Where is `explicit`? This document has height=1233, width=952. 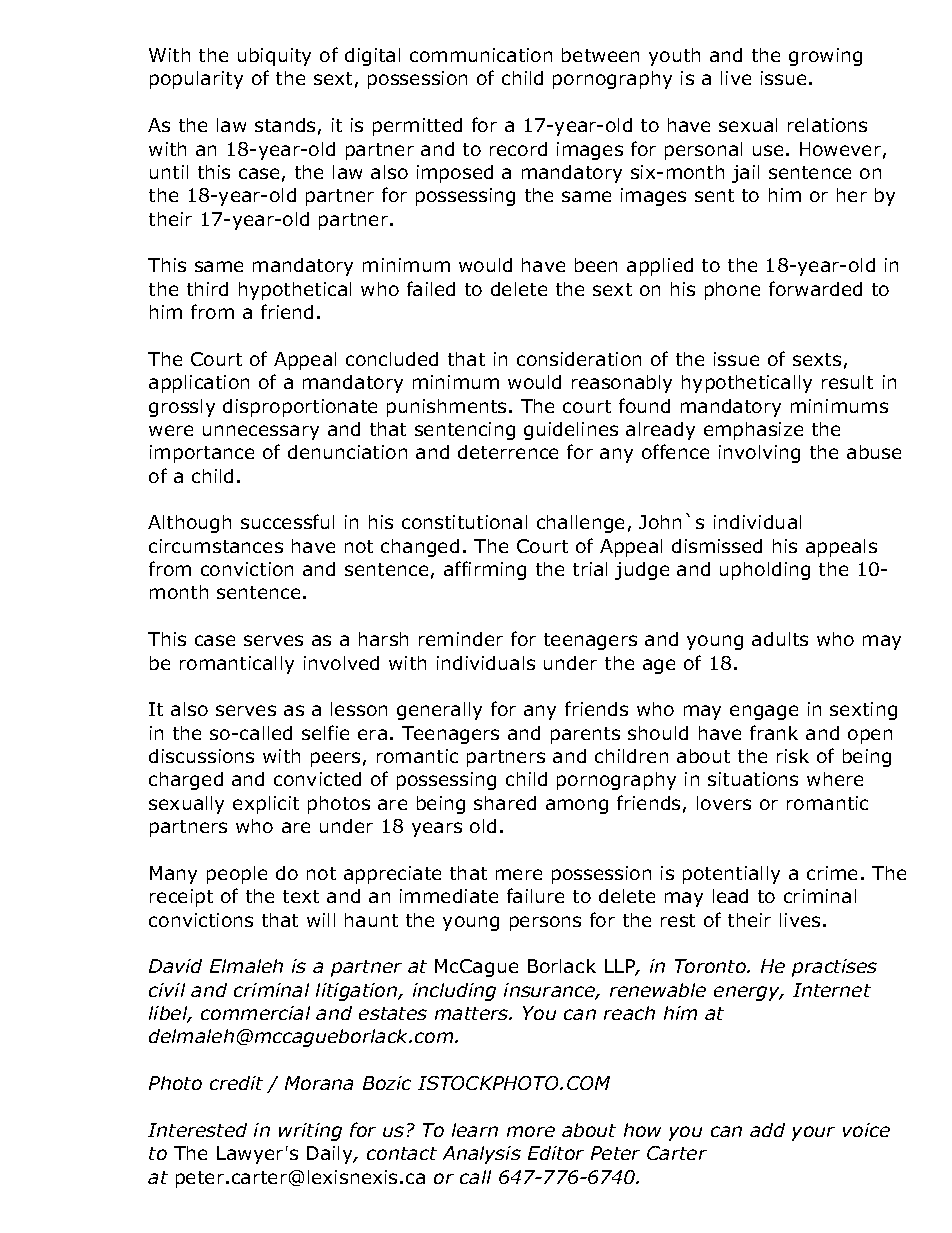 explicit is located at coordinates (266, 805).
